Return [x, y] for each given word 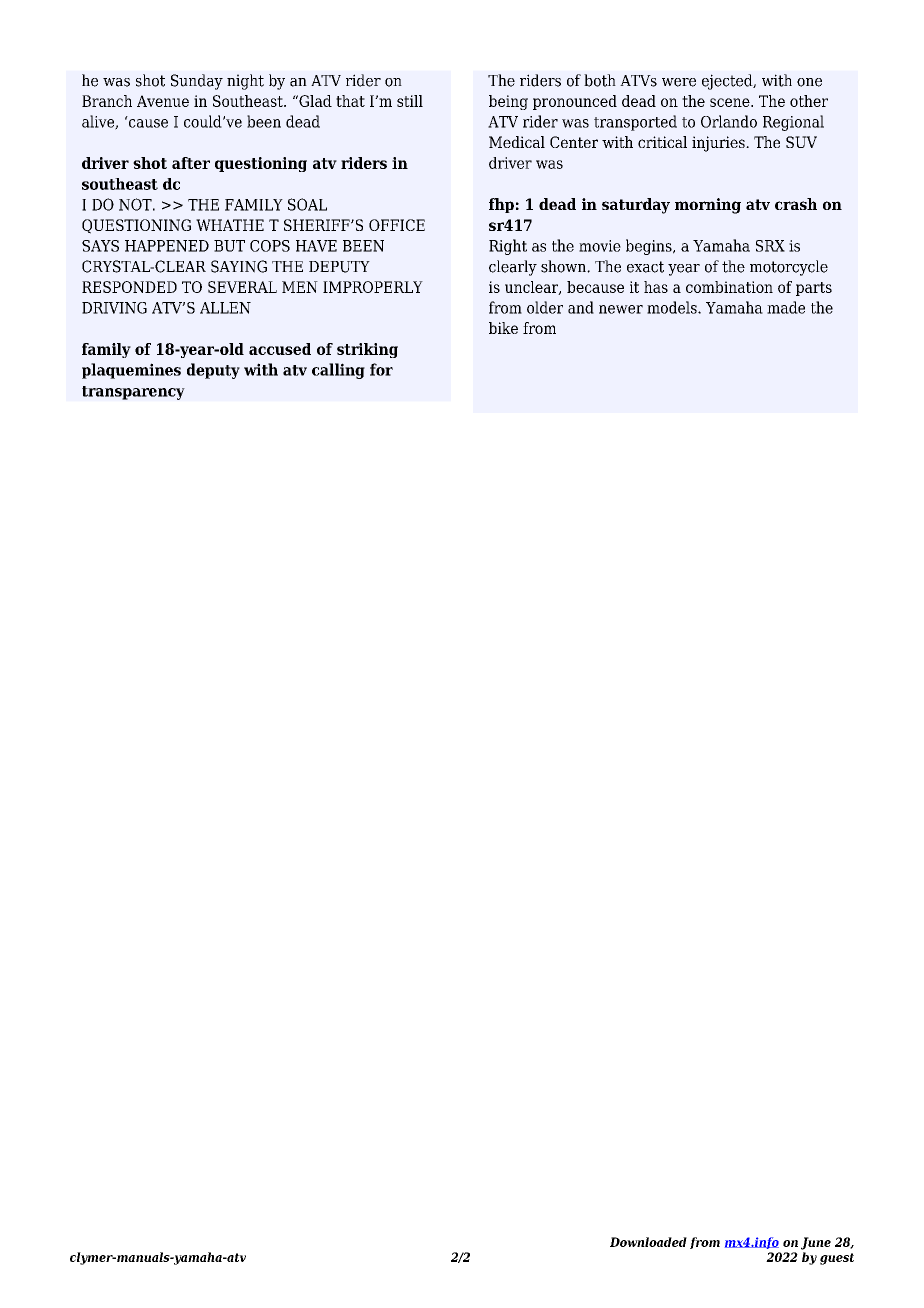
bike [503, 328]
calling [338, 371]
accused [280, 349]
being [508, 102]
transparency [133, 393]
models [673, 307]
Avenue [163, 101]
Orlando [729, 121]
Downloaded [648, 1242]
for [381, 369]
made [786, 307]
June [816, 1243]
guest [837, 1259]
